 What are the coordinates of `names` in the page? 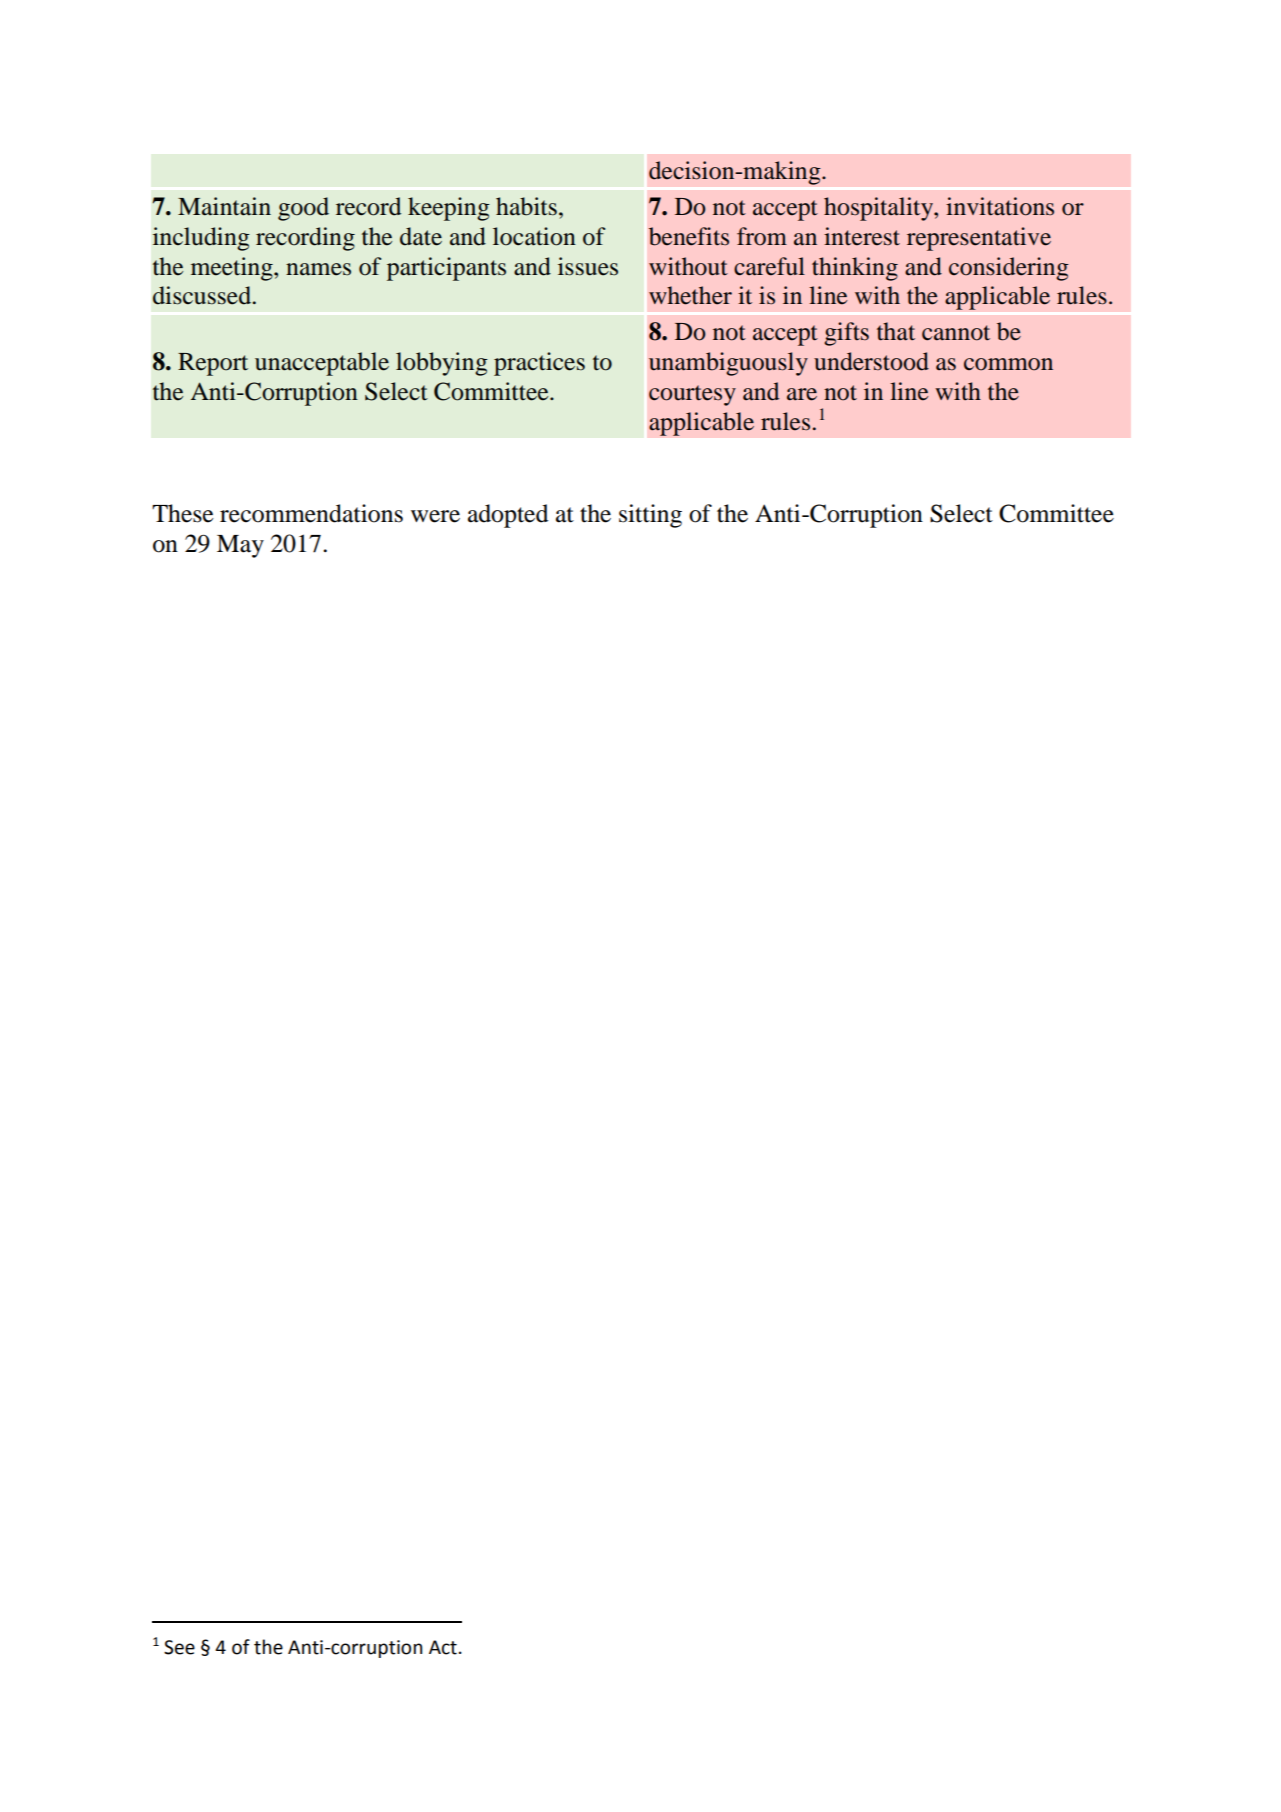 It's located at (318, 269).
